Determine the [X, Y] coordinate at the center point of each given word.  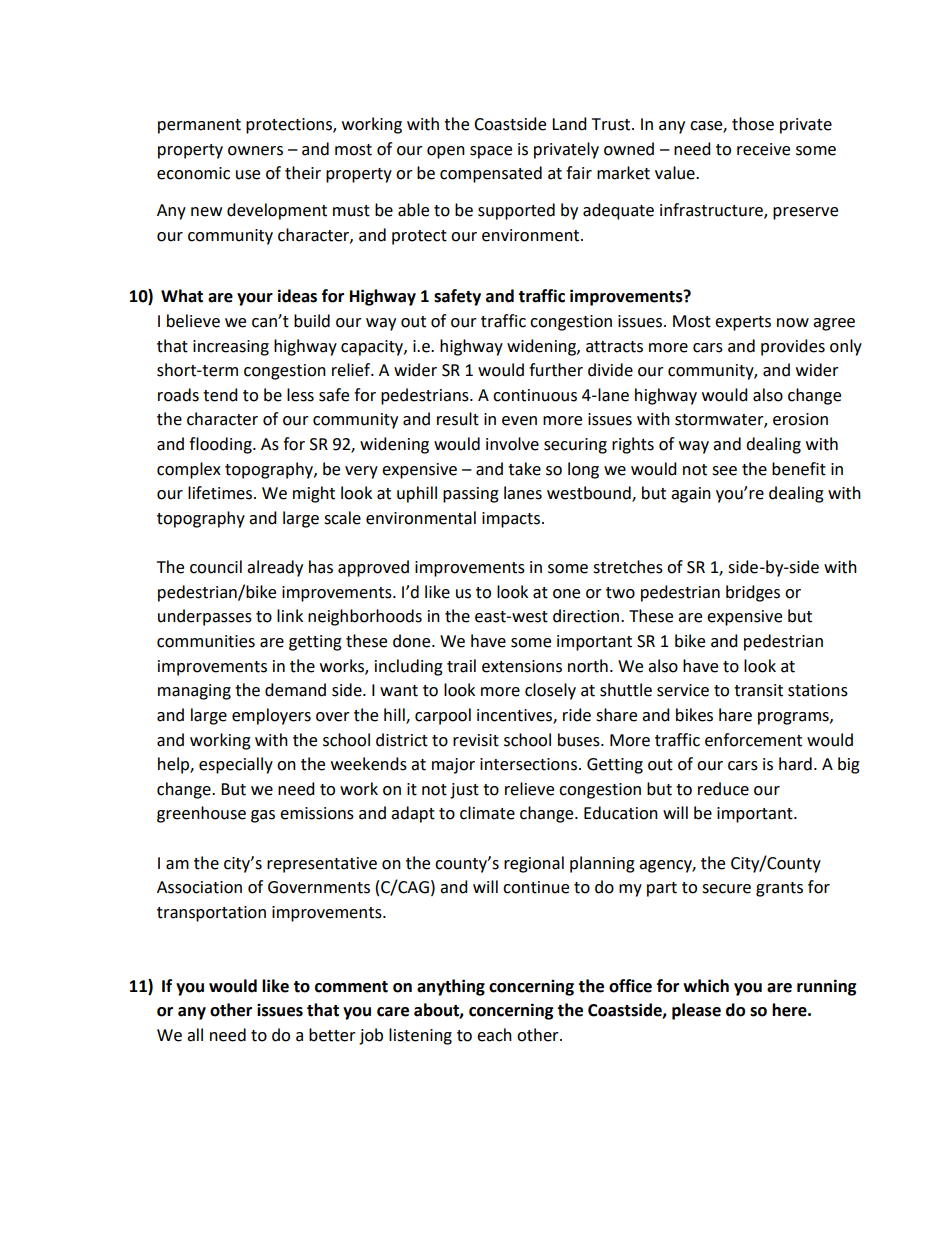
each [494, 1035]
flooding [221, 445]
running [827, 987]
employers [271, 716]
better [332, 1035]
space [491, 152]
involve [512, 444]
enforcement [753, 740]
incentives [515, 716]
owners [255, 151]
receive [763, 149]
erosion [800, 419]
